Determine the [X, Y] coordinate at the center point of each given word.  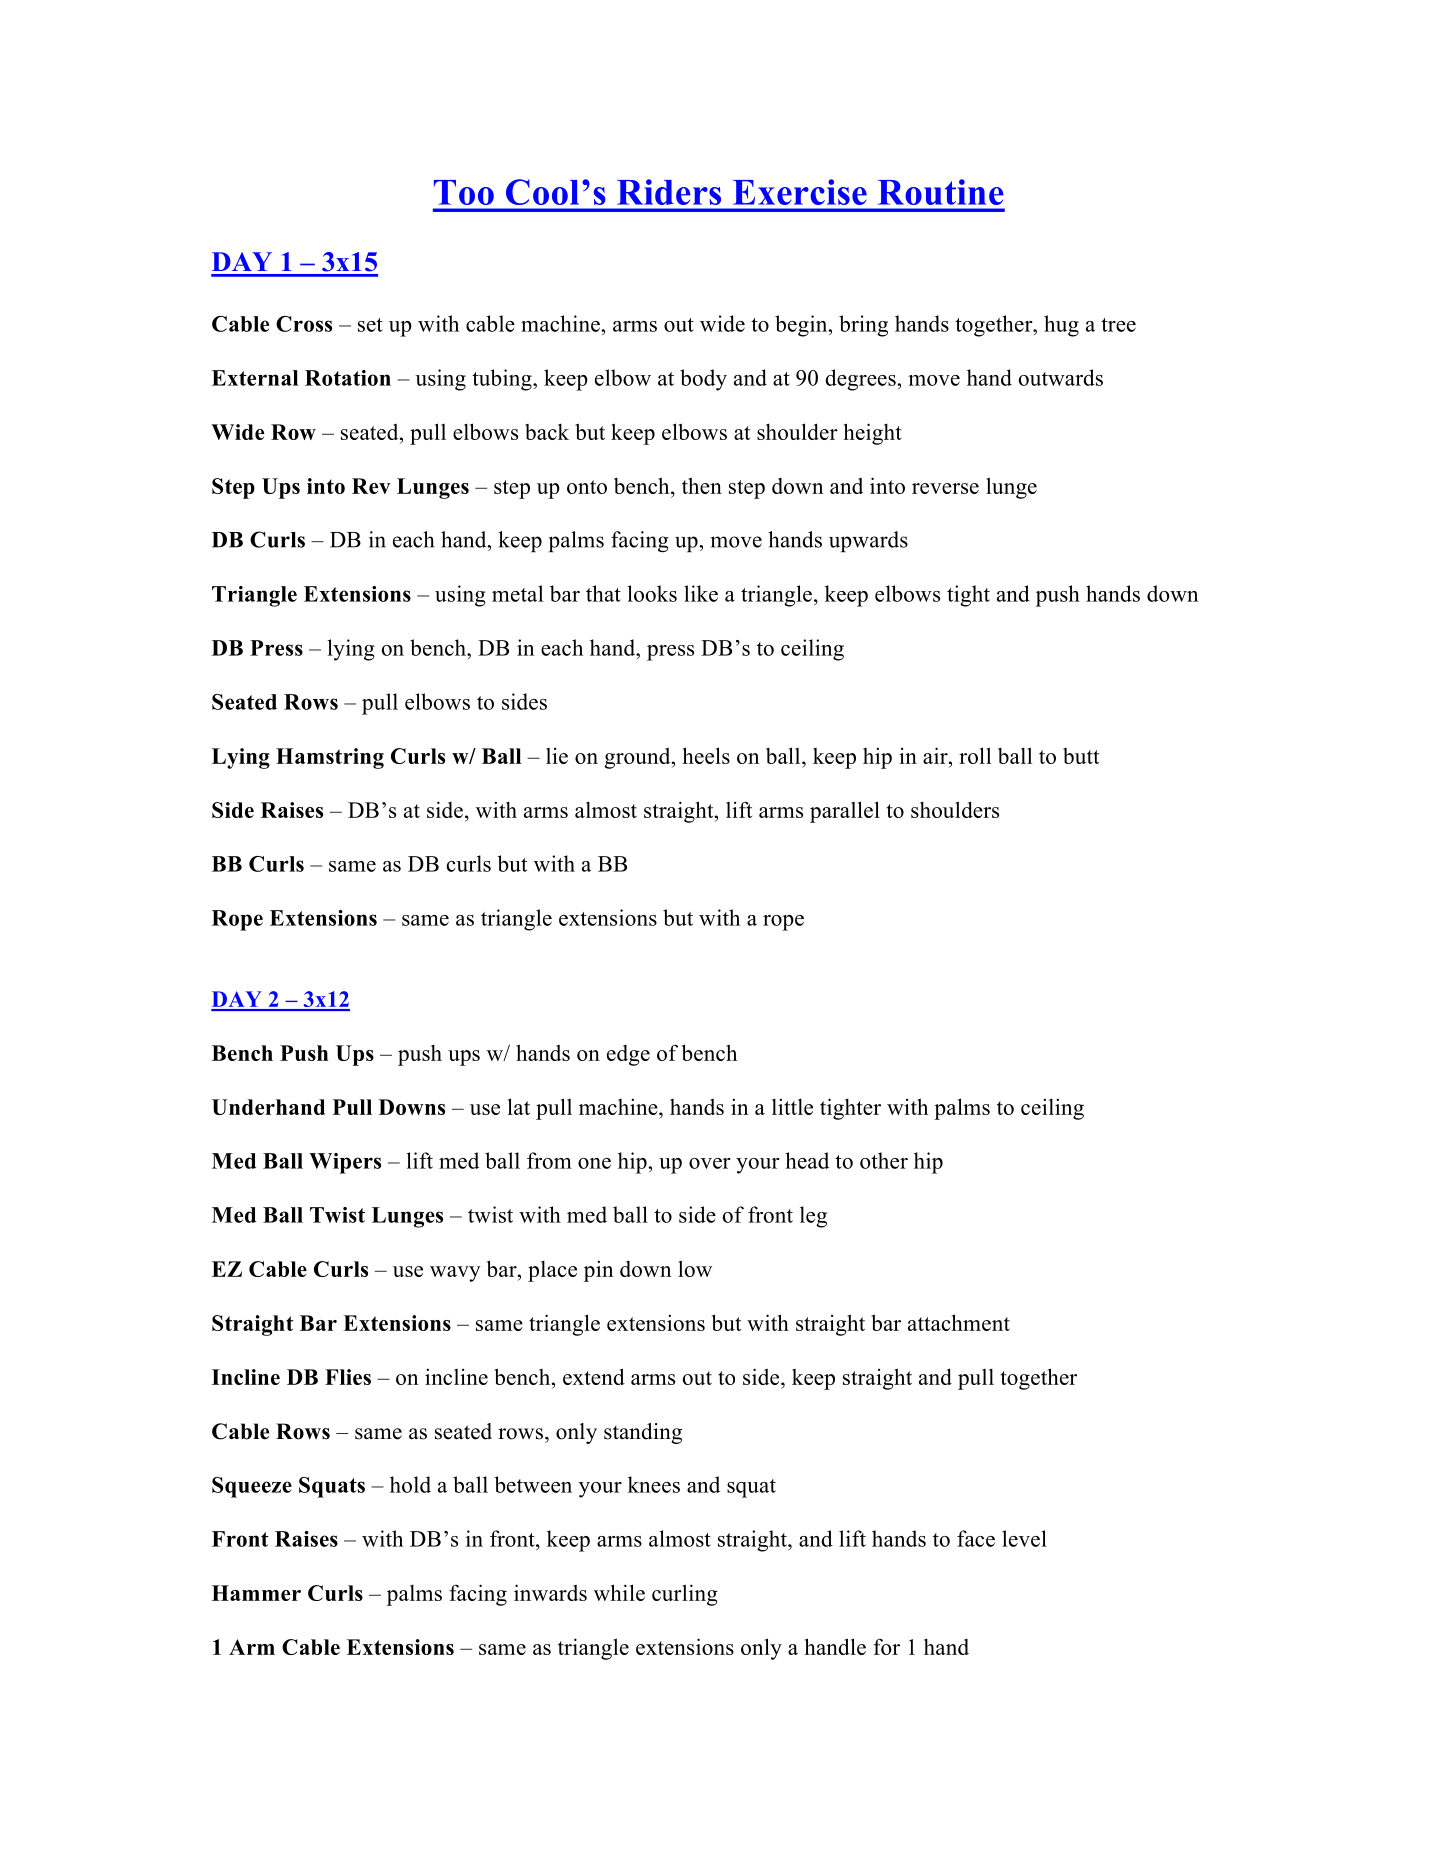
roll [975, 755]
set [370, 325]
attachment [959, 1322]
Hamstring [330, 758]
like [701, 593]
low [695, 1268]
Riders [669, 192]
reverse [945, 488]
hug [1061, 326]
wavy [455, 1274]
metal [517, 593]
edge [628, 1055]
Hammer [256, 1593]
